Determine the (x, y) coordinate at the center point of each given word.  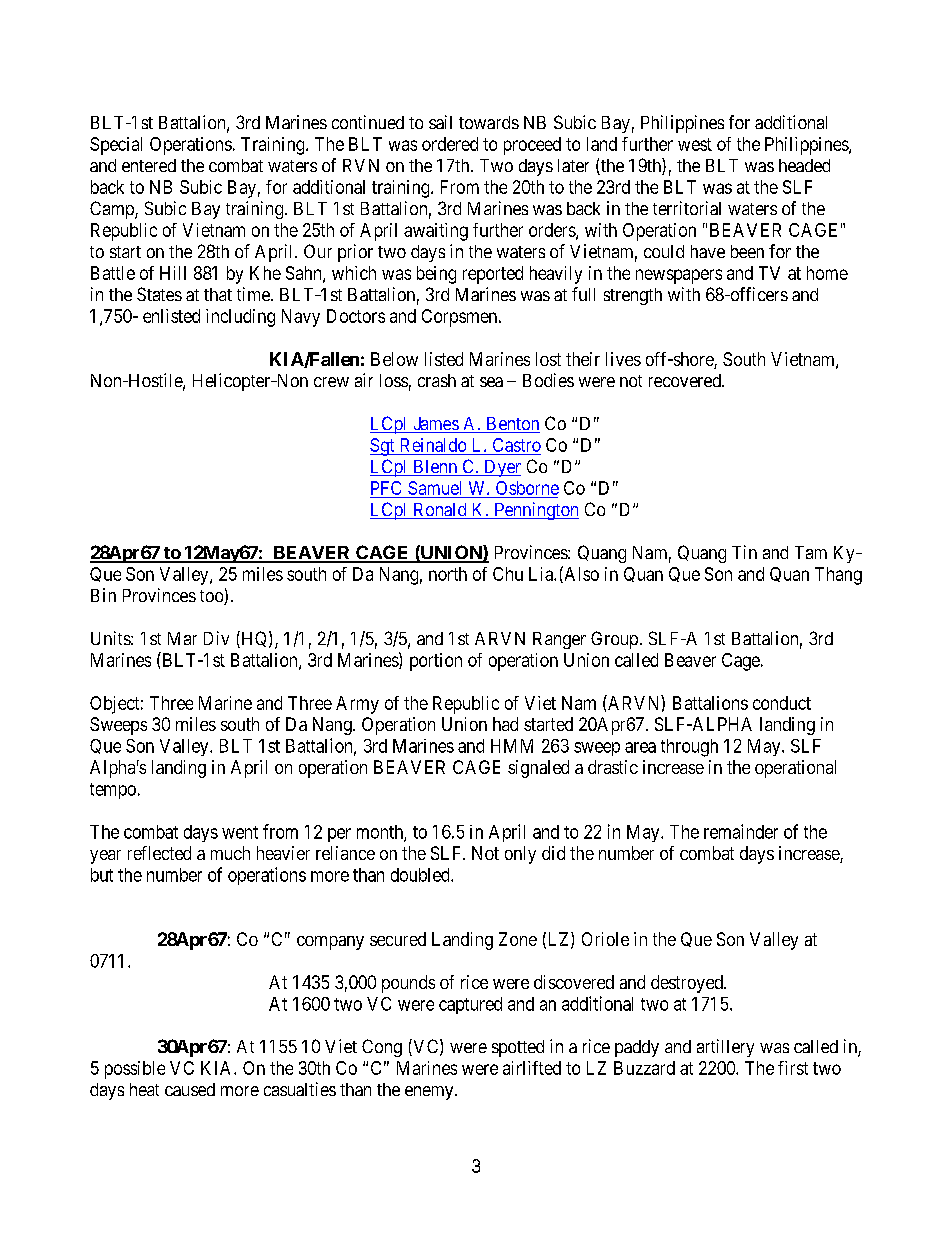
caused (190, 1089)
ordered (450, 144)
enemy (430, 1093)
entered (149, 165)
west (695, 144)
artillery (725, 1048)
